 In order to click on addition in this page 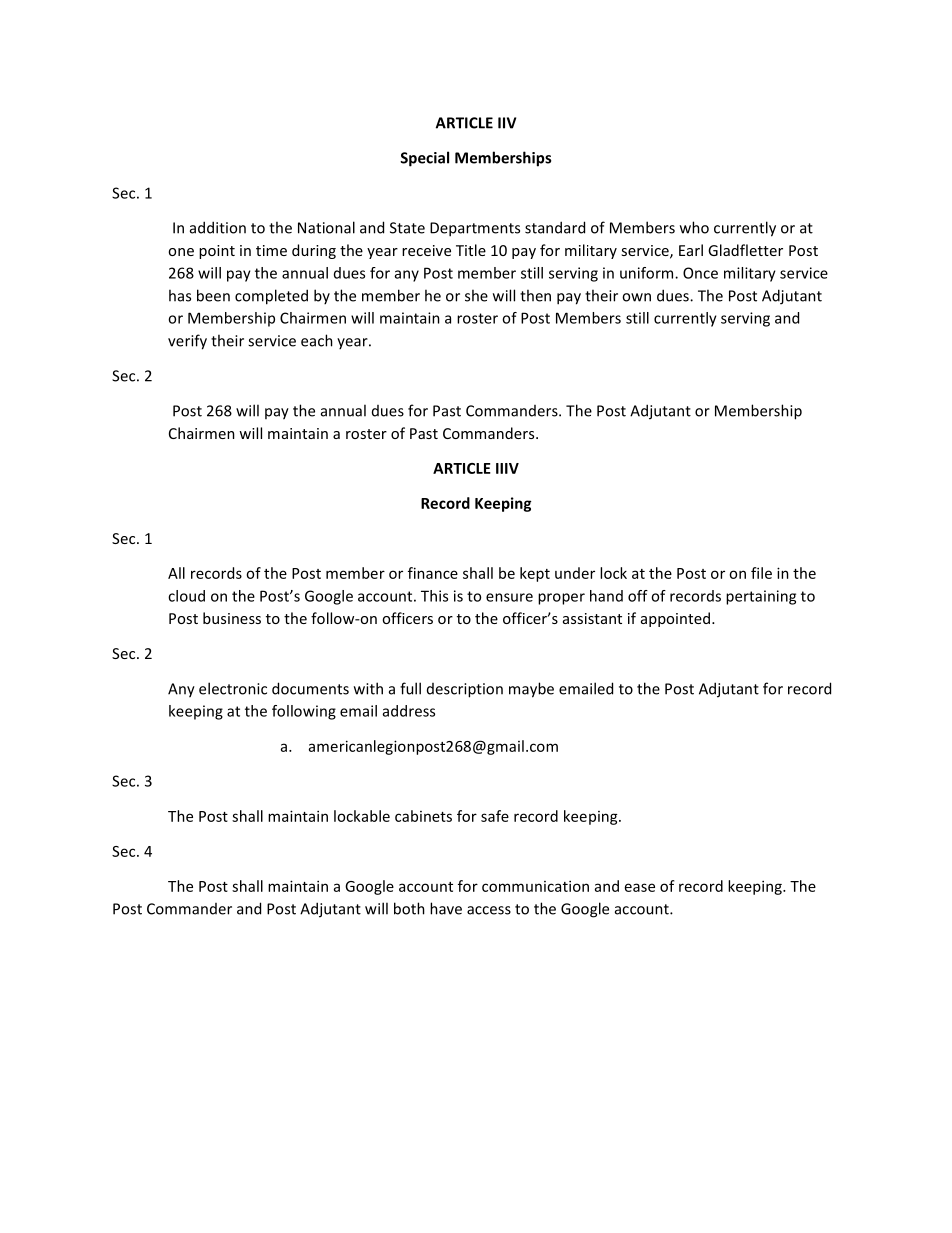, I will do `click(218, 227)`.
